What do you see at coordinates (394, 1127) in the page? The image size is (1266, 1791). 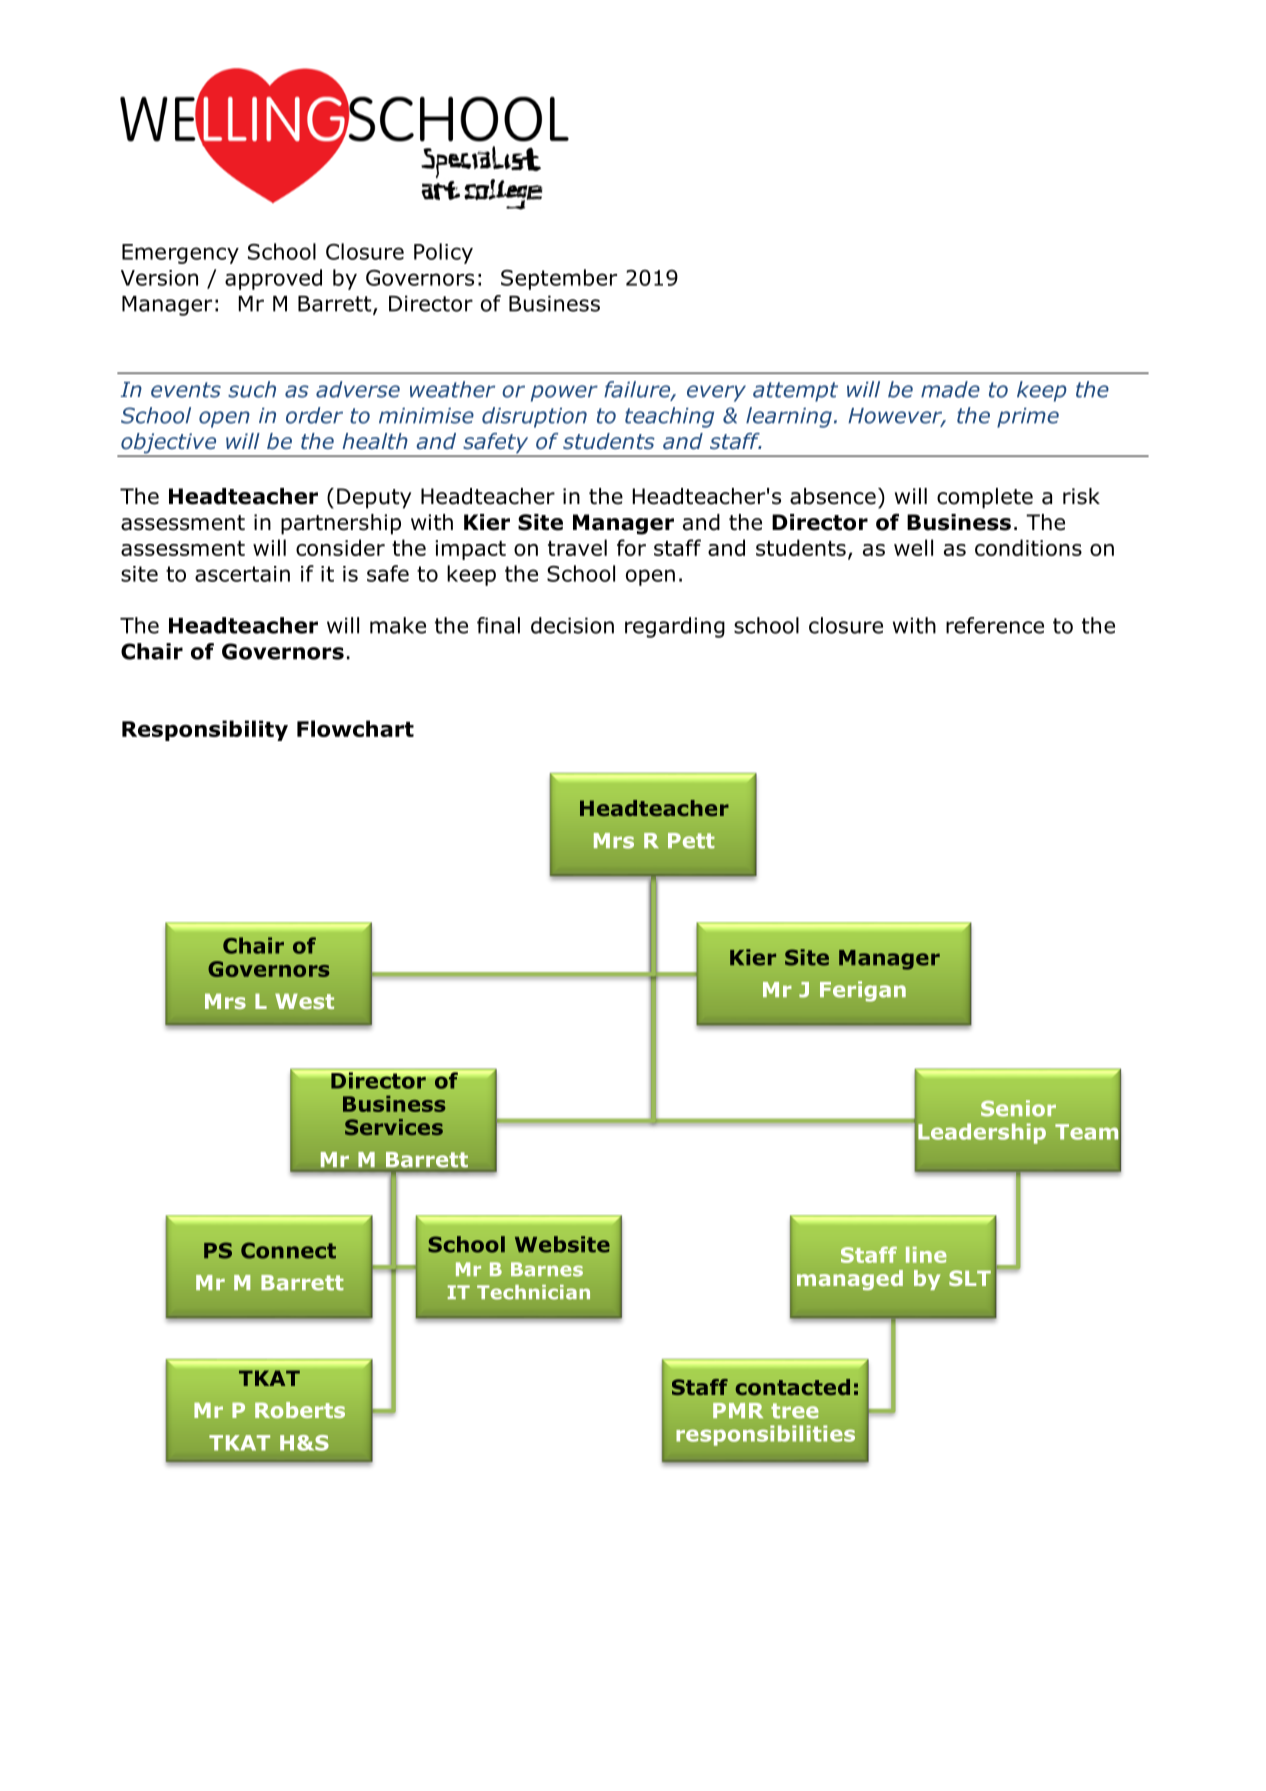 I see `Services` at bounding box center [394, 1127].
